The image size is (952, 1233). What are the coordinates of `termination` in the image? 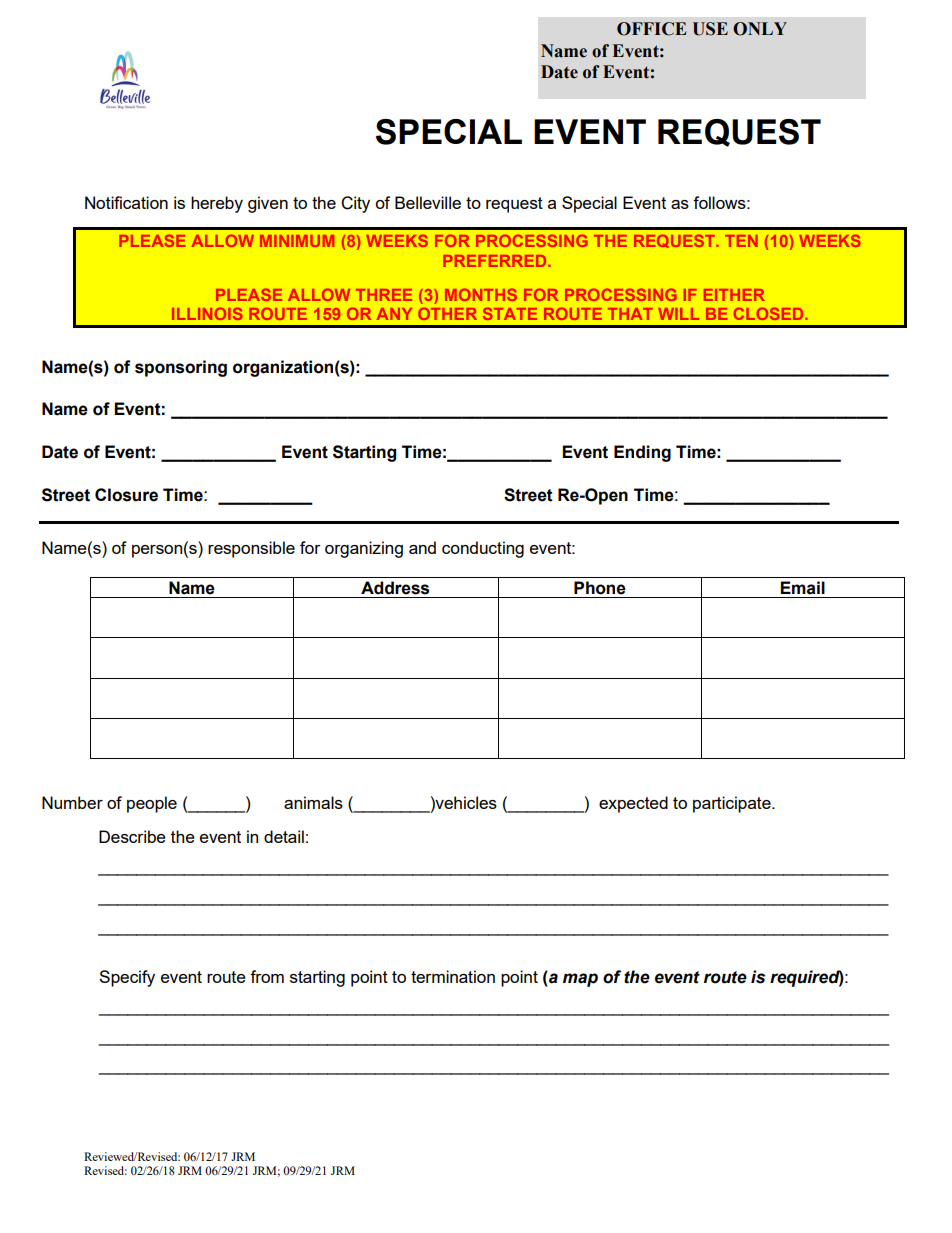 It's located at (453, 976).
